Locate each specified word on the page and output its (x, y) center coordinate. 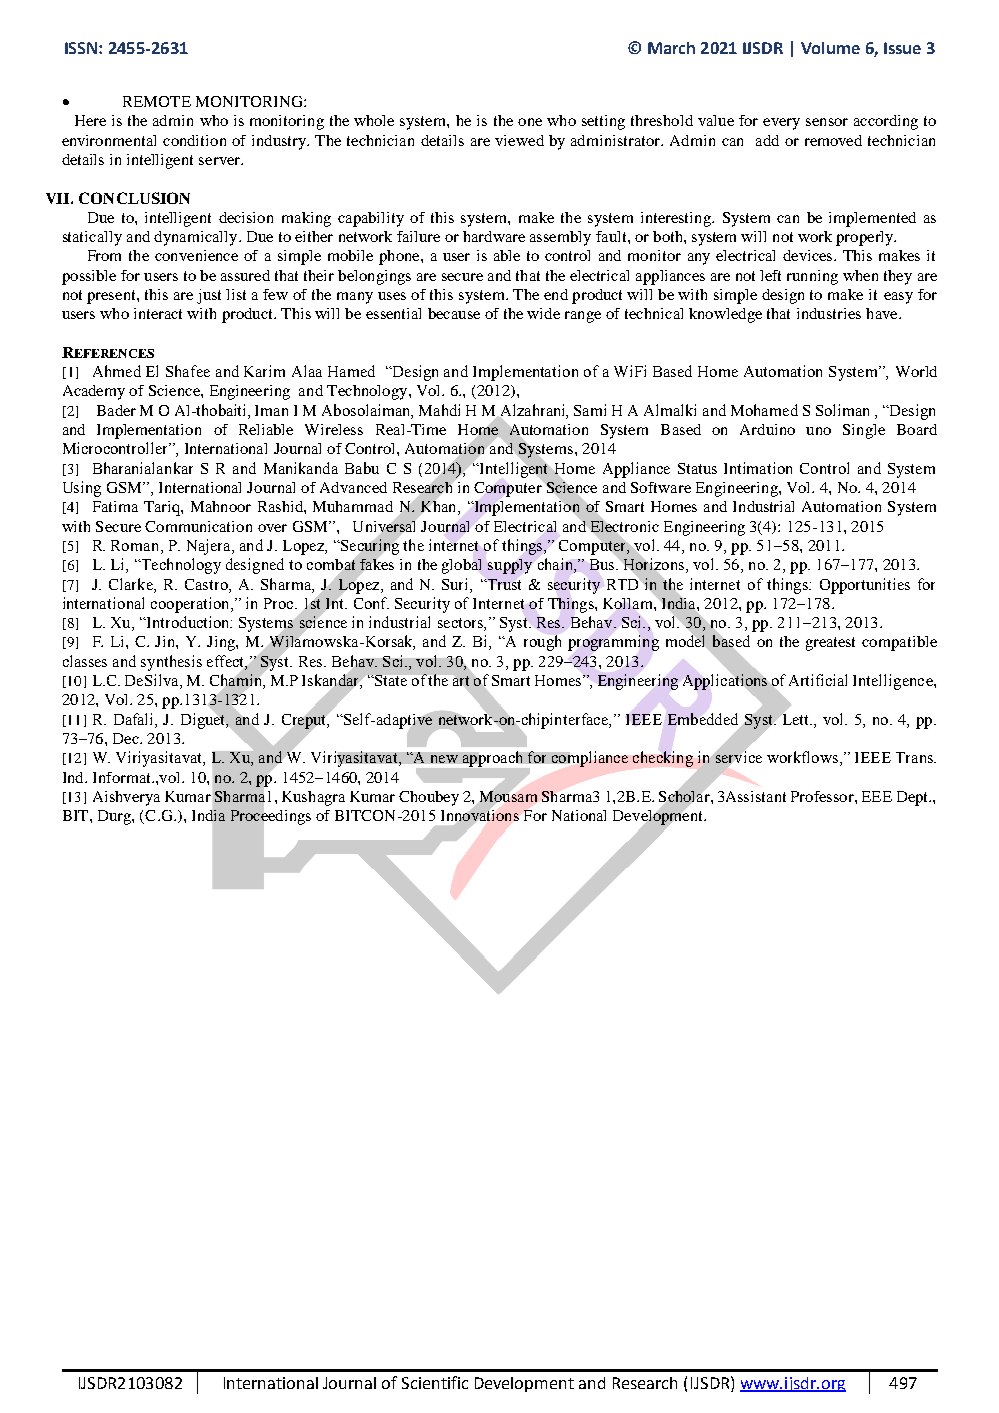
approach (492, 759)
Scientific (435, 1382)
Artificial (818, 680)
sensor (827, 122)
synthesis (171, 663)
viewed (519, 140)
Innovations (480, 815)
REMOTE (157, 101)
